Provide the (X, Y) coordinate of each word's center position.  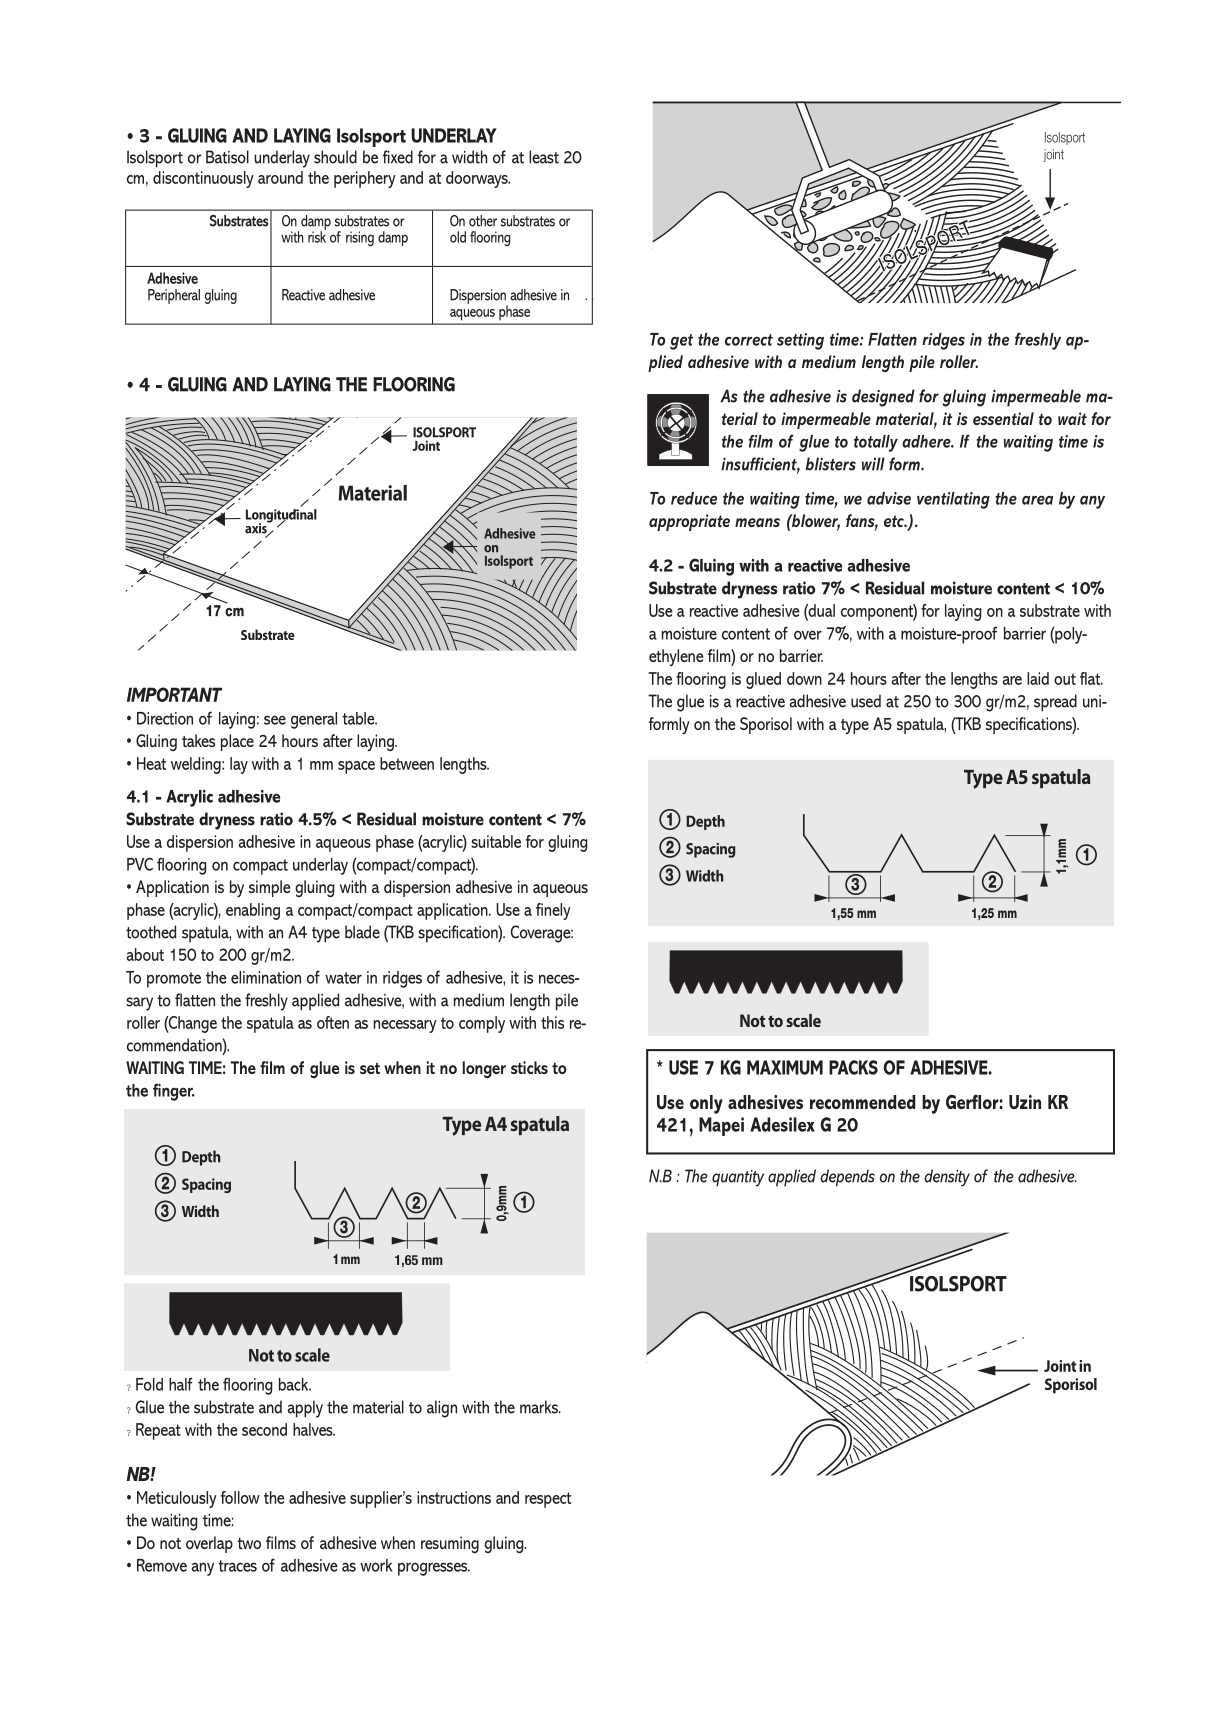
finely (553, 911)
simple (270, 888)
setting (800, 341)
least (544, 157)
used (866, 701)
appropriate (689, 522)
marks (540, 1407)
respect (548, 1500)
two (249, 1543)
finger (174, 1092)
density (947, 1178)
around (280, 177)
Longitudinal (281, 517)
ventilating (953, 500)
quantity (738, 1178)
